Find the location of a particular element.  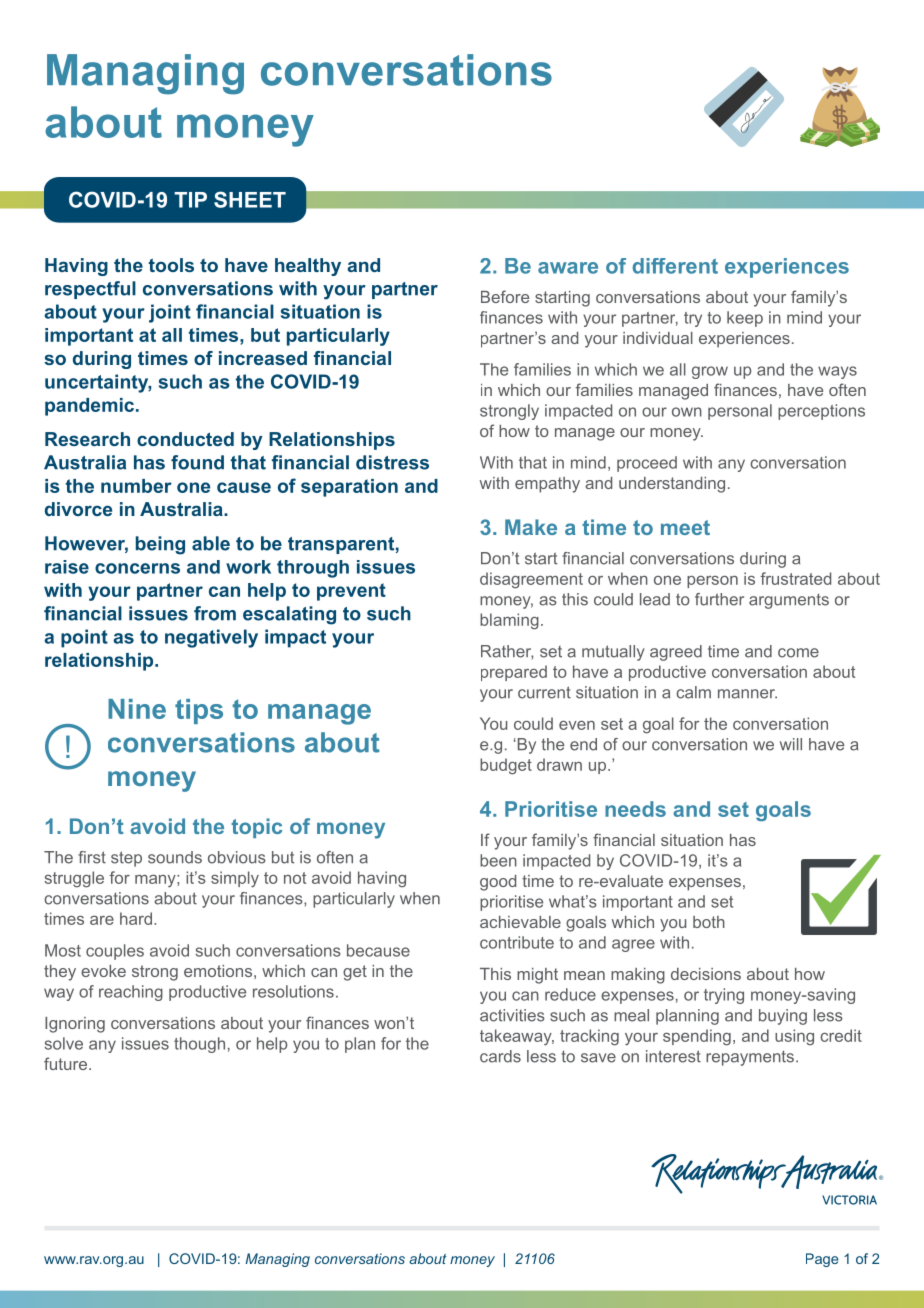

different is located at coordinates (675, 266).
